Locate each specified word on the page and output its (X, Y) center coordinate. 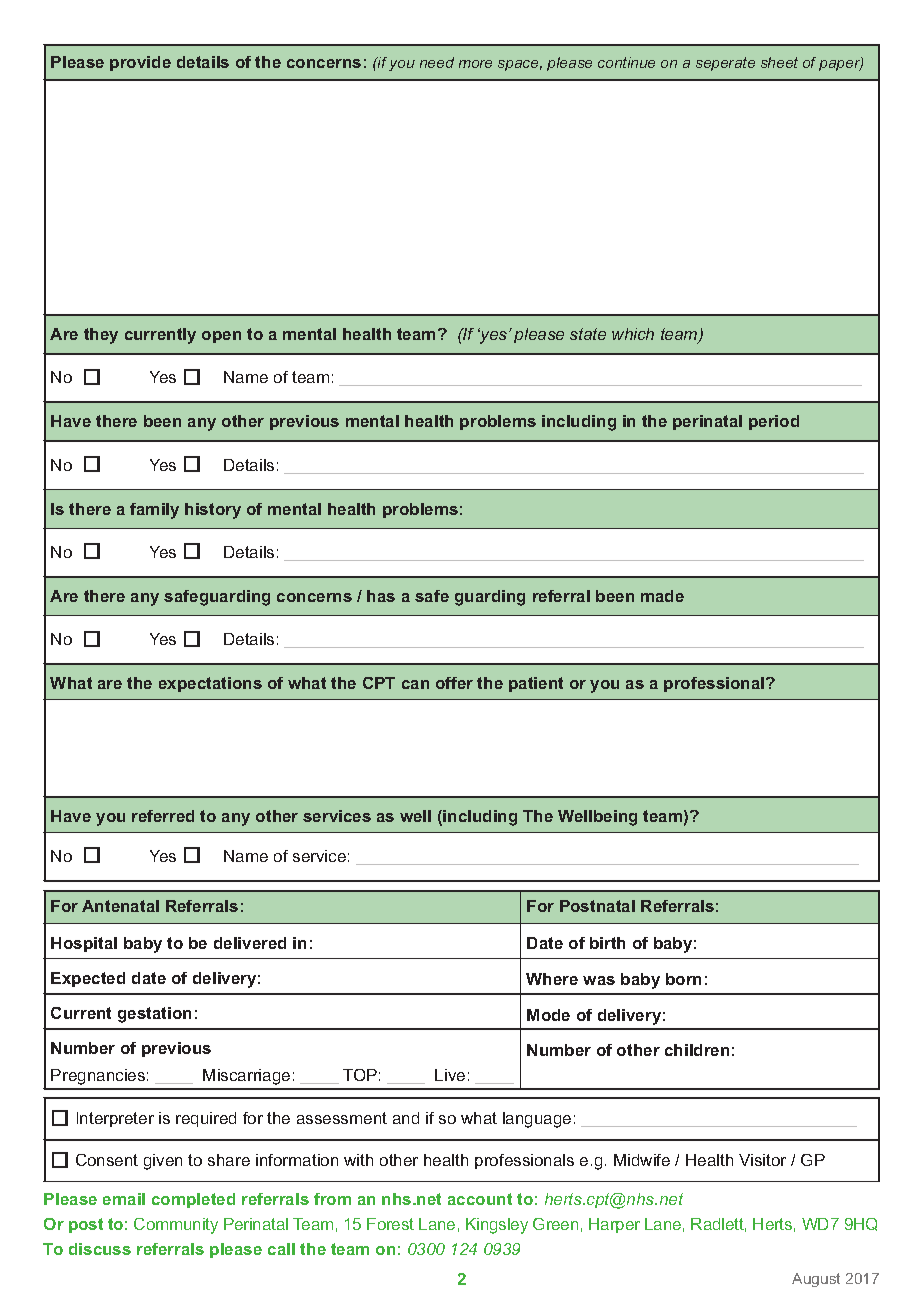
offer (454, 683)
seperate (725, 64)
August (816, 1280)
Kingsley (497, 1226)
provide (140, 63)
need (437, 62)
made (662, 596)
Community (176, 1226)
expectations (210, 684)
